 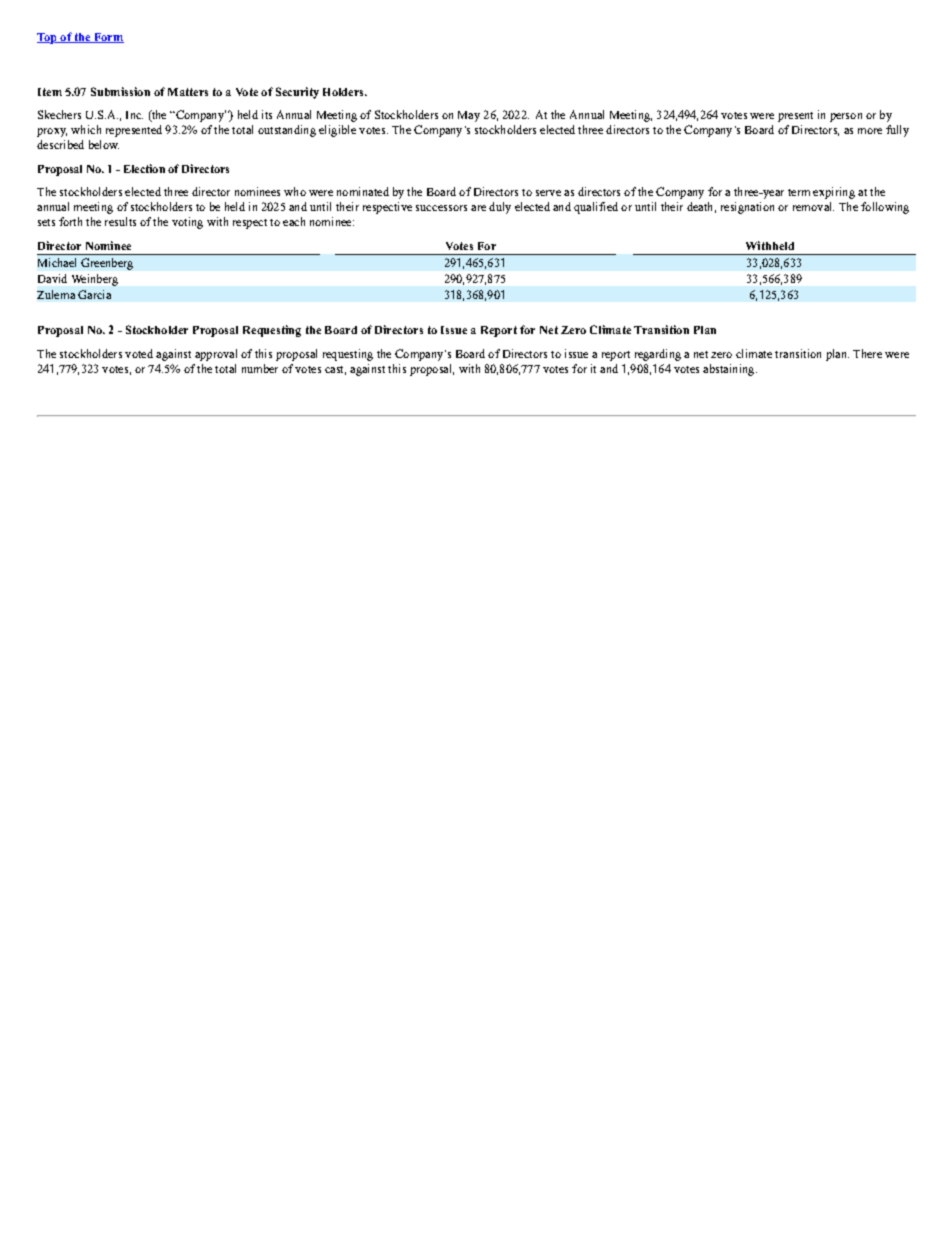 What do you see at coordinates (144, 168) in the screenshot?
I see `Election` at bounding box center [144, 168].
